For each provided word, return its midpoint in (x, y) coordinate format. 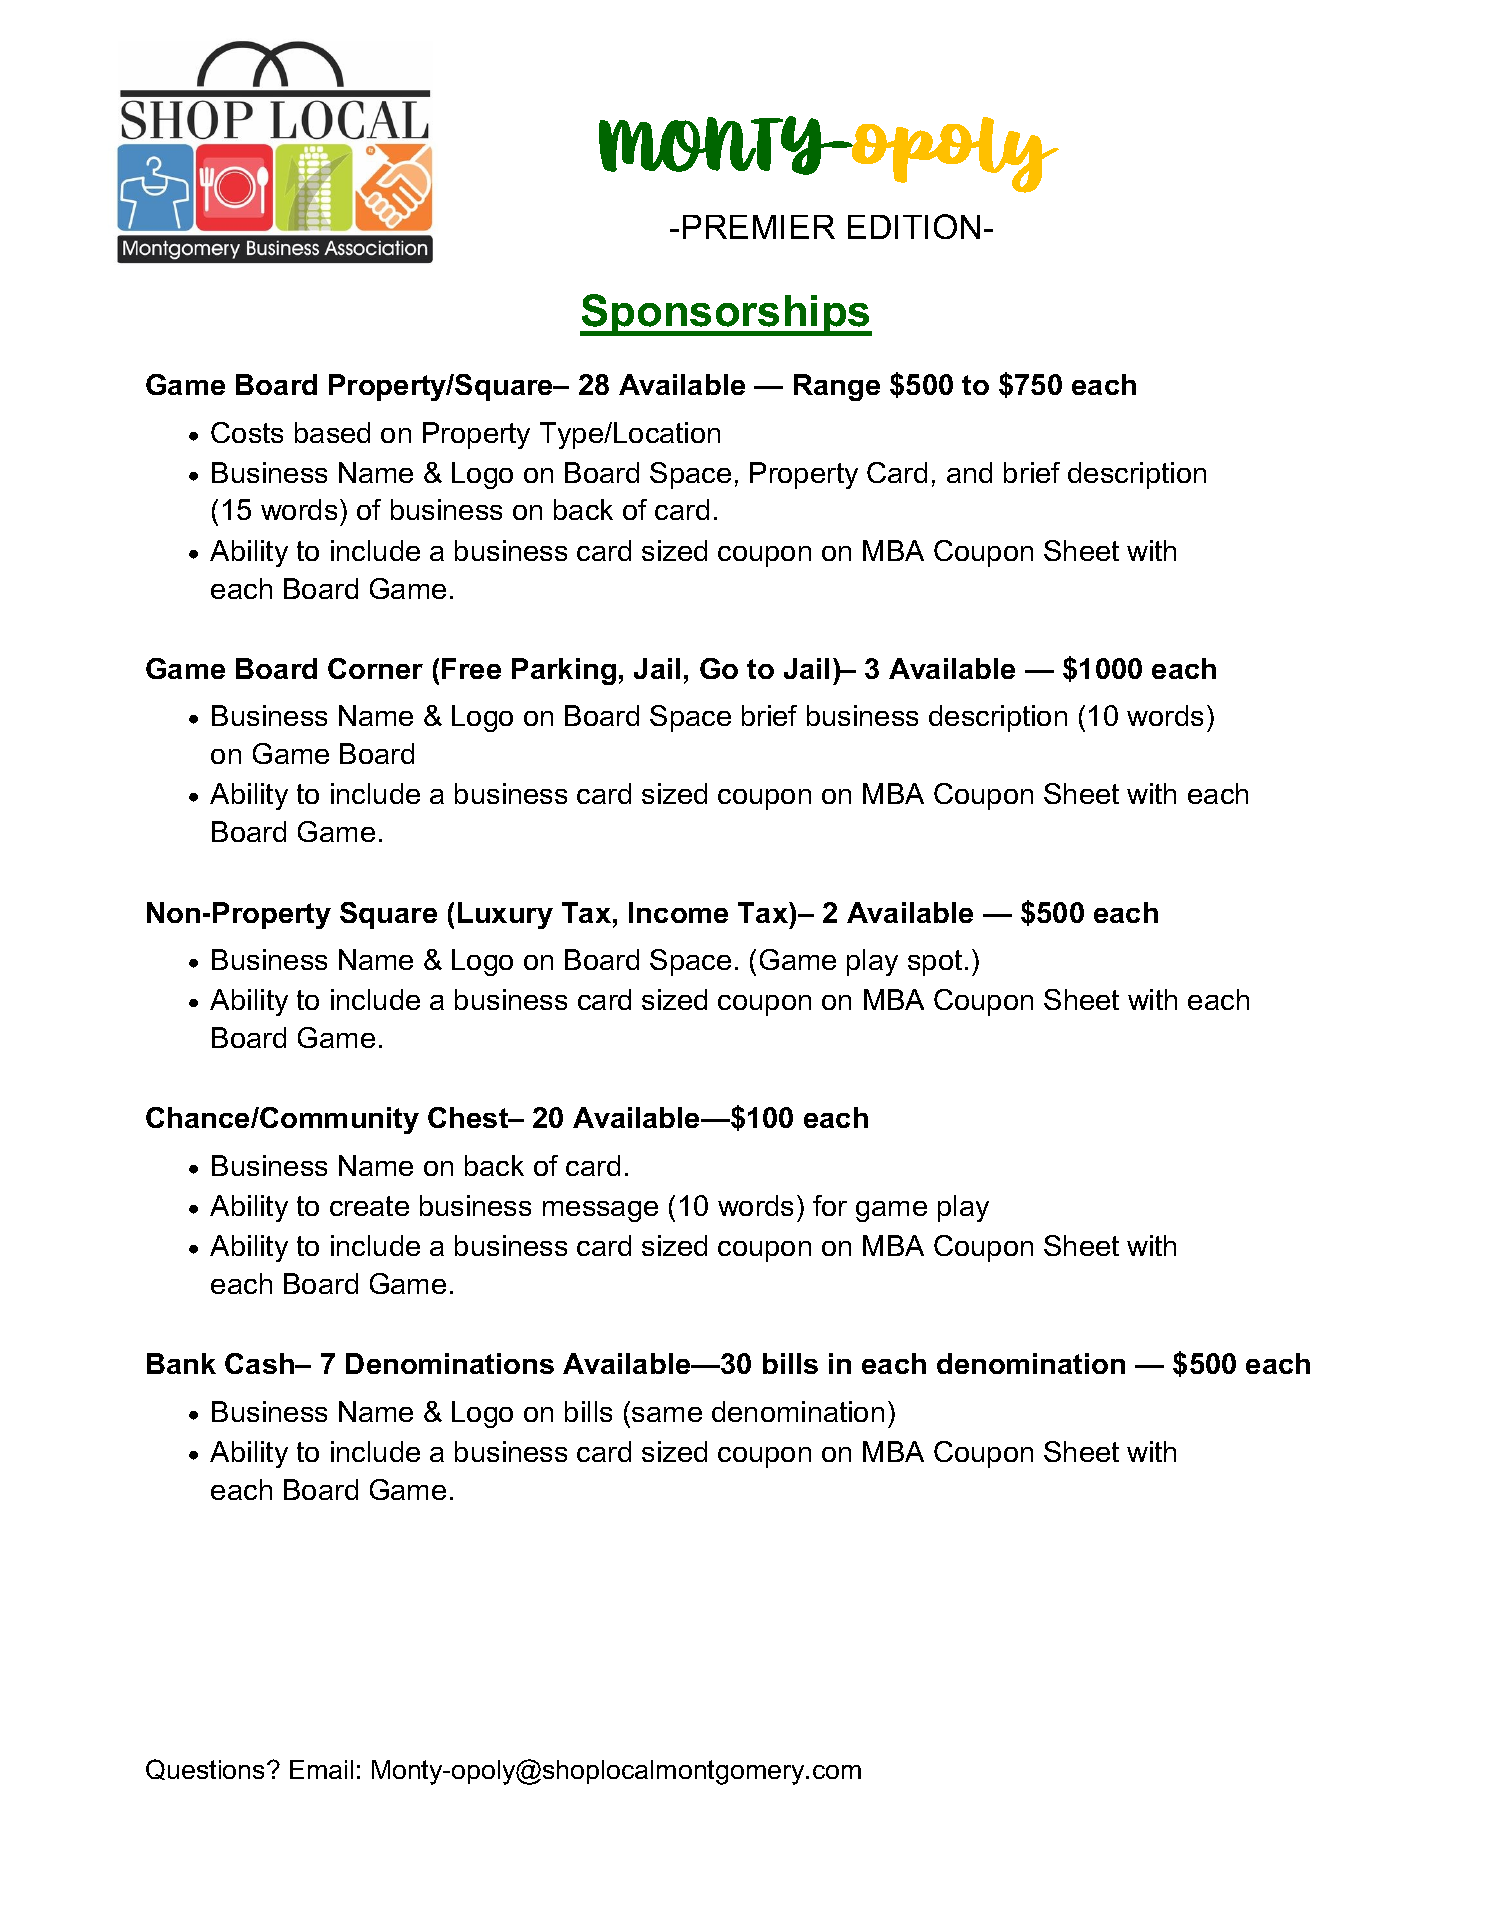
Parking (564, 671)
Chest (469, 1117)
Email (321, 1769)
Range (837, 387)
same (667, 1414)
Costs (247, 432)
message (600, 1211)
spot (935, 963)
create (369, 1206)
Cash (261, 1363)
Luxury (505, 915)
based (332, 432)
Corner (375, 668)
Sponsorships (726, 315)
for (830, 1205)
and (969, 472)
